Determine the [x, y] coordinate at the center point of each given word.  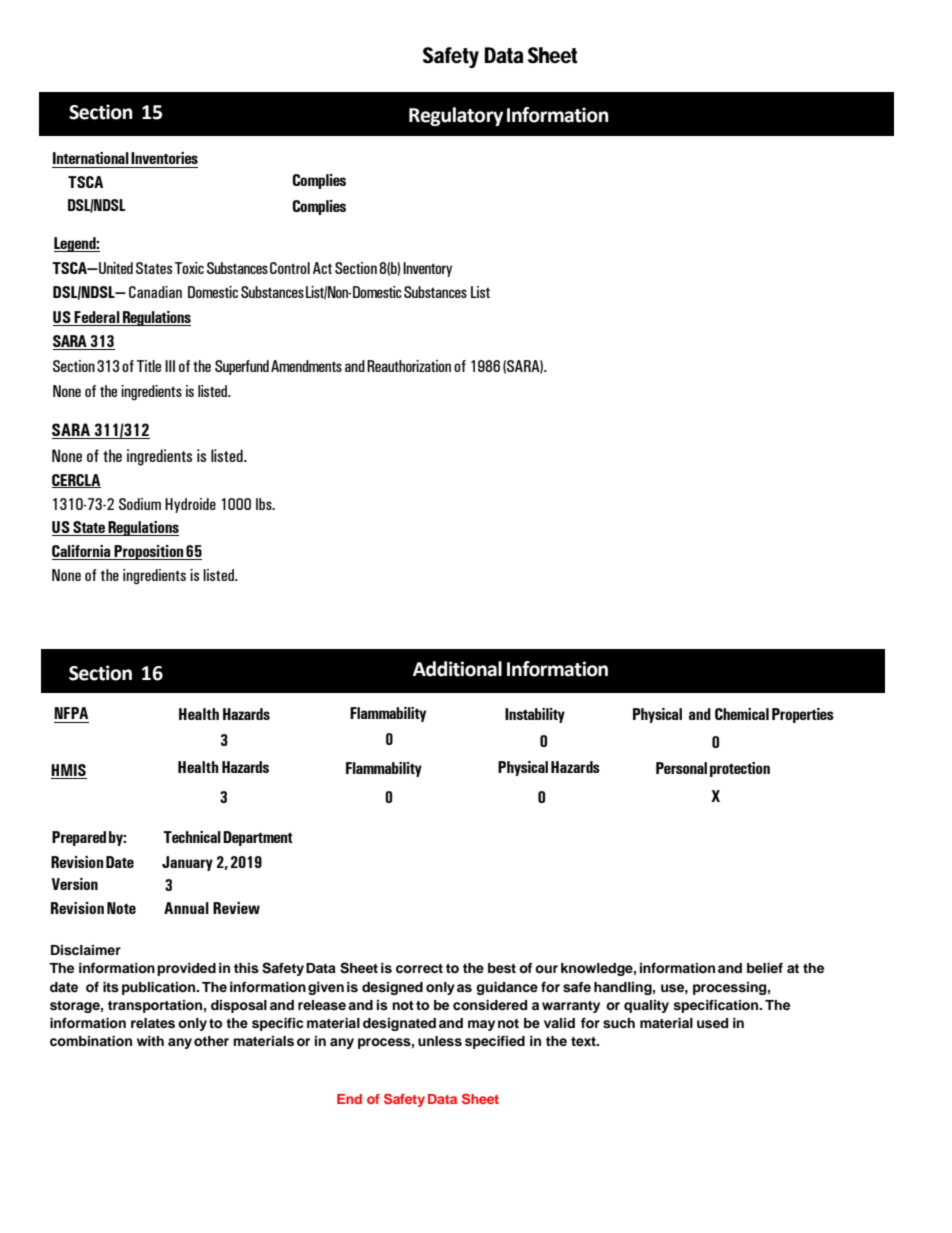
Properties [803, 715]
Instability [535, 715]
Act [322, 268]
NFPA [71, 713]
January [187, 863]
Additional [457, 669]
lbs [265, 504]
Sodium [140, 504]
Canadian [155, 292]
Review [236, 908]
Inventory [426, 269]
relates [153, 1023]
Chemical [742, 714]
